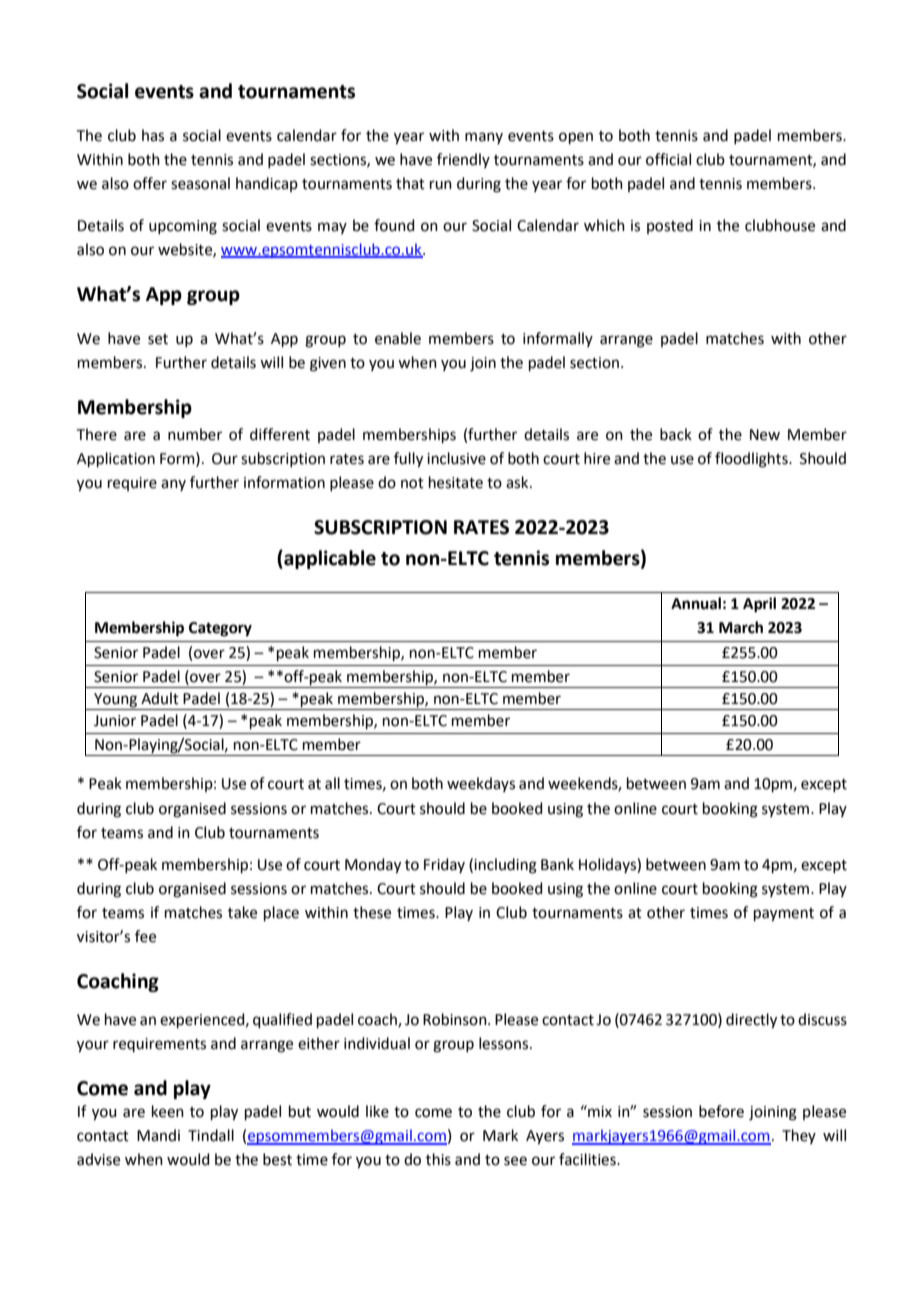  Describe the element at coordinates (220, 629) in the screenshot. I see `Category` at that location.
